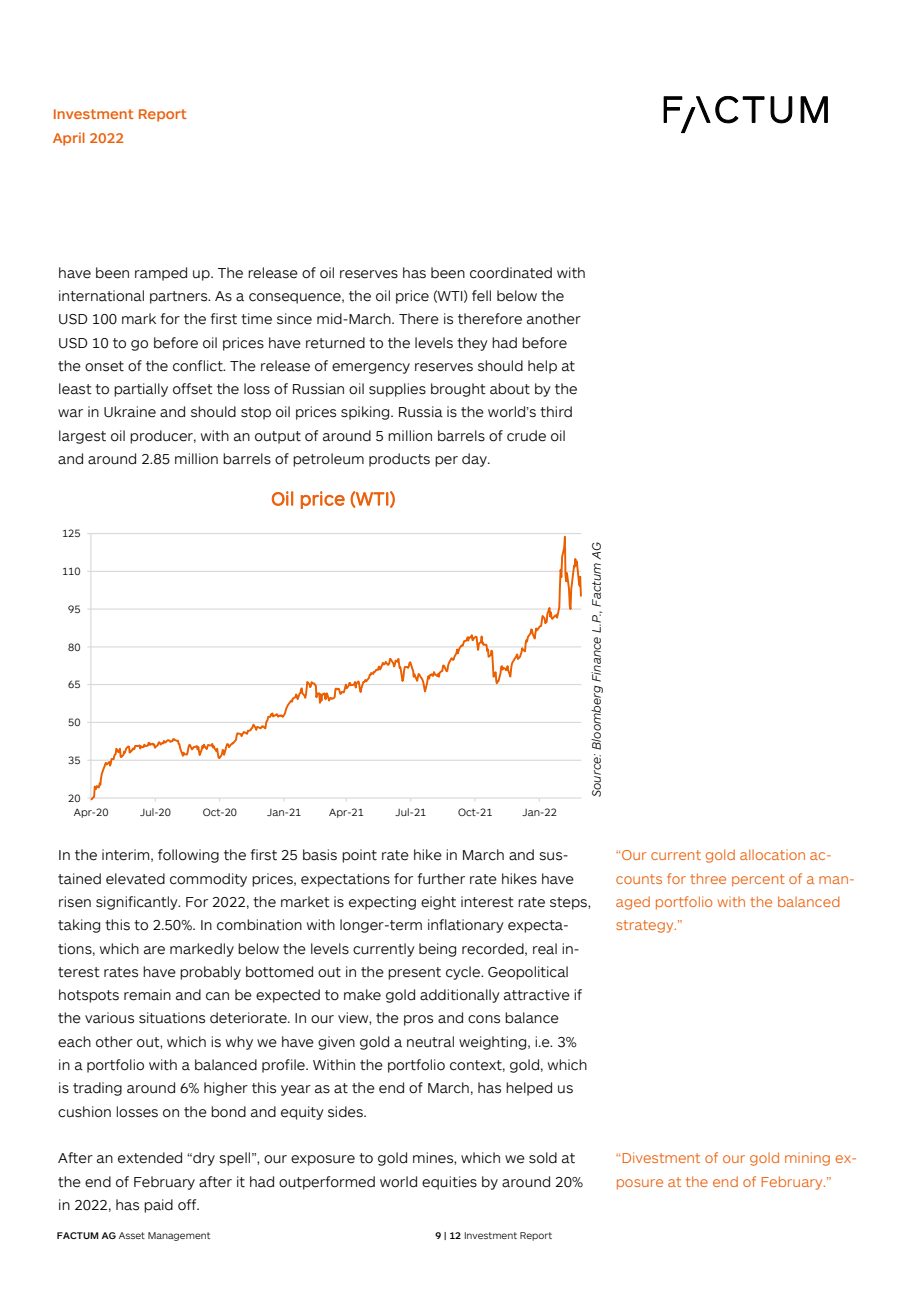 This document has width=924, height=1308. I want to click on paid, so click(158, 1206).
